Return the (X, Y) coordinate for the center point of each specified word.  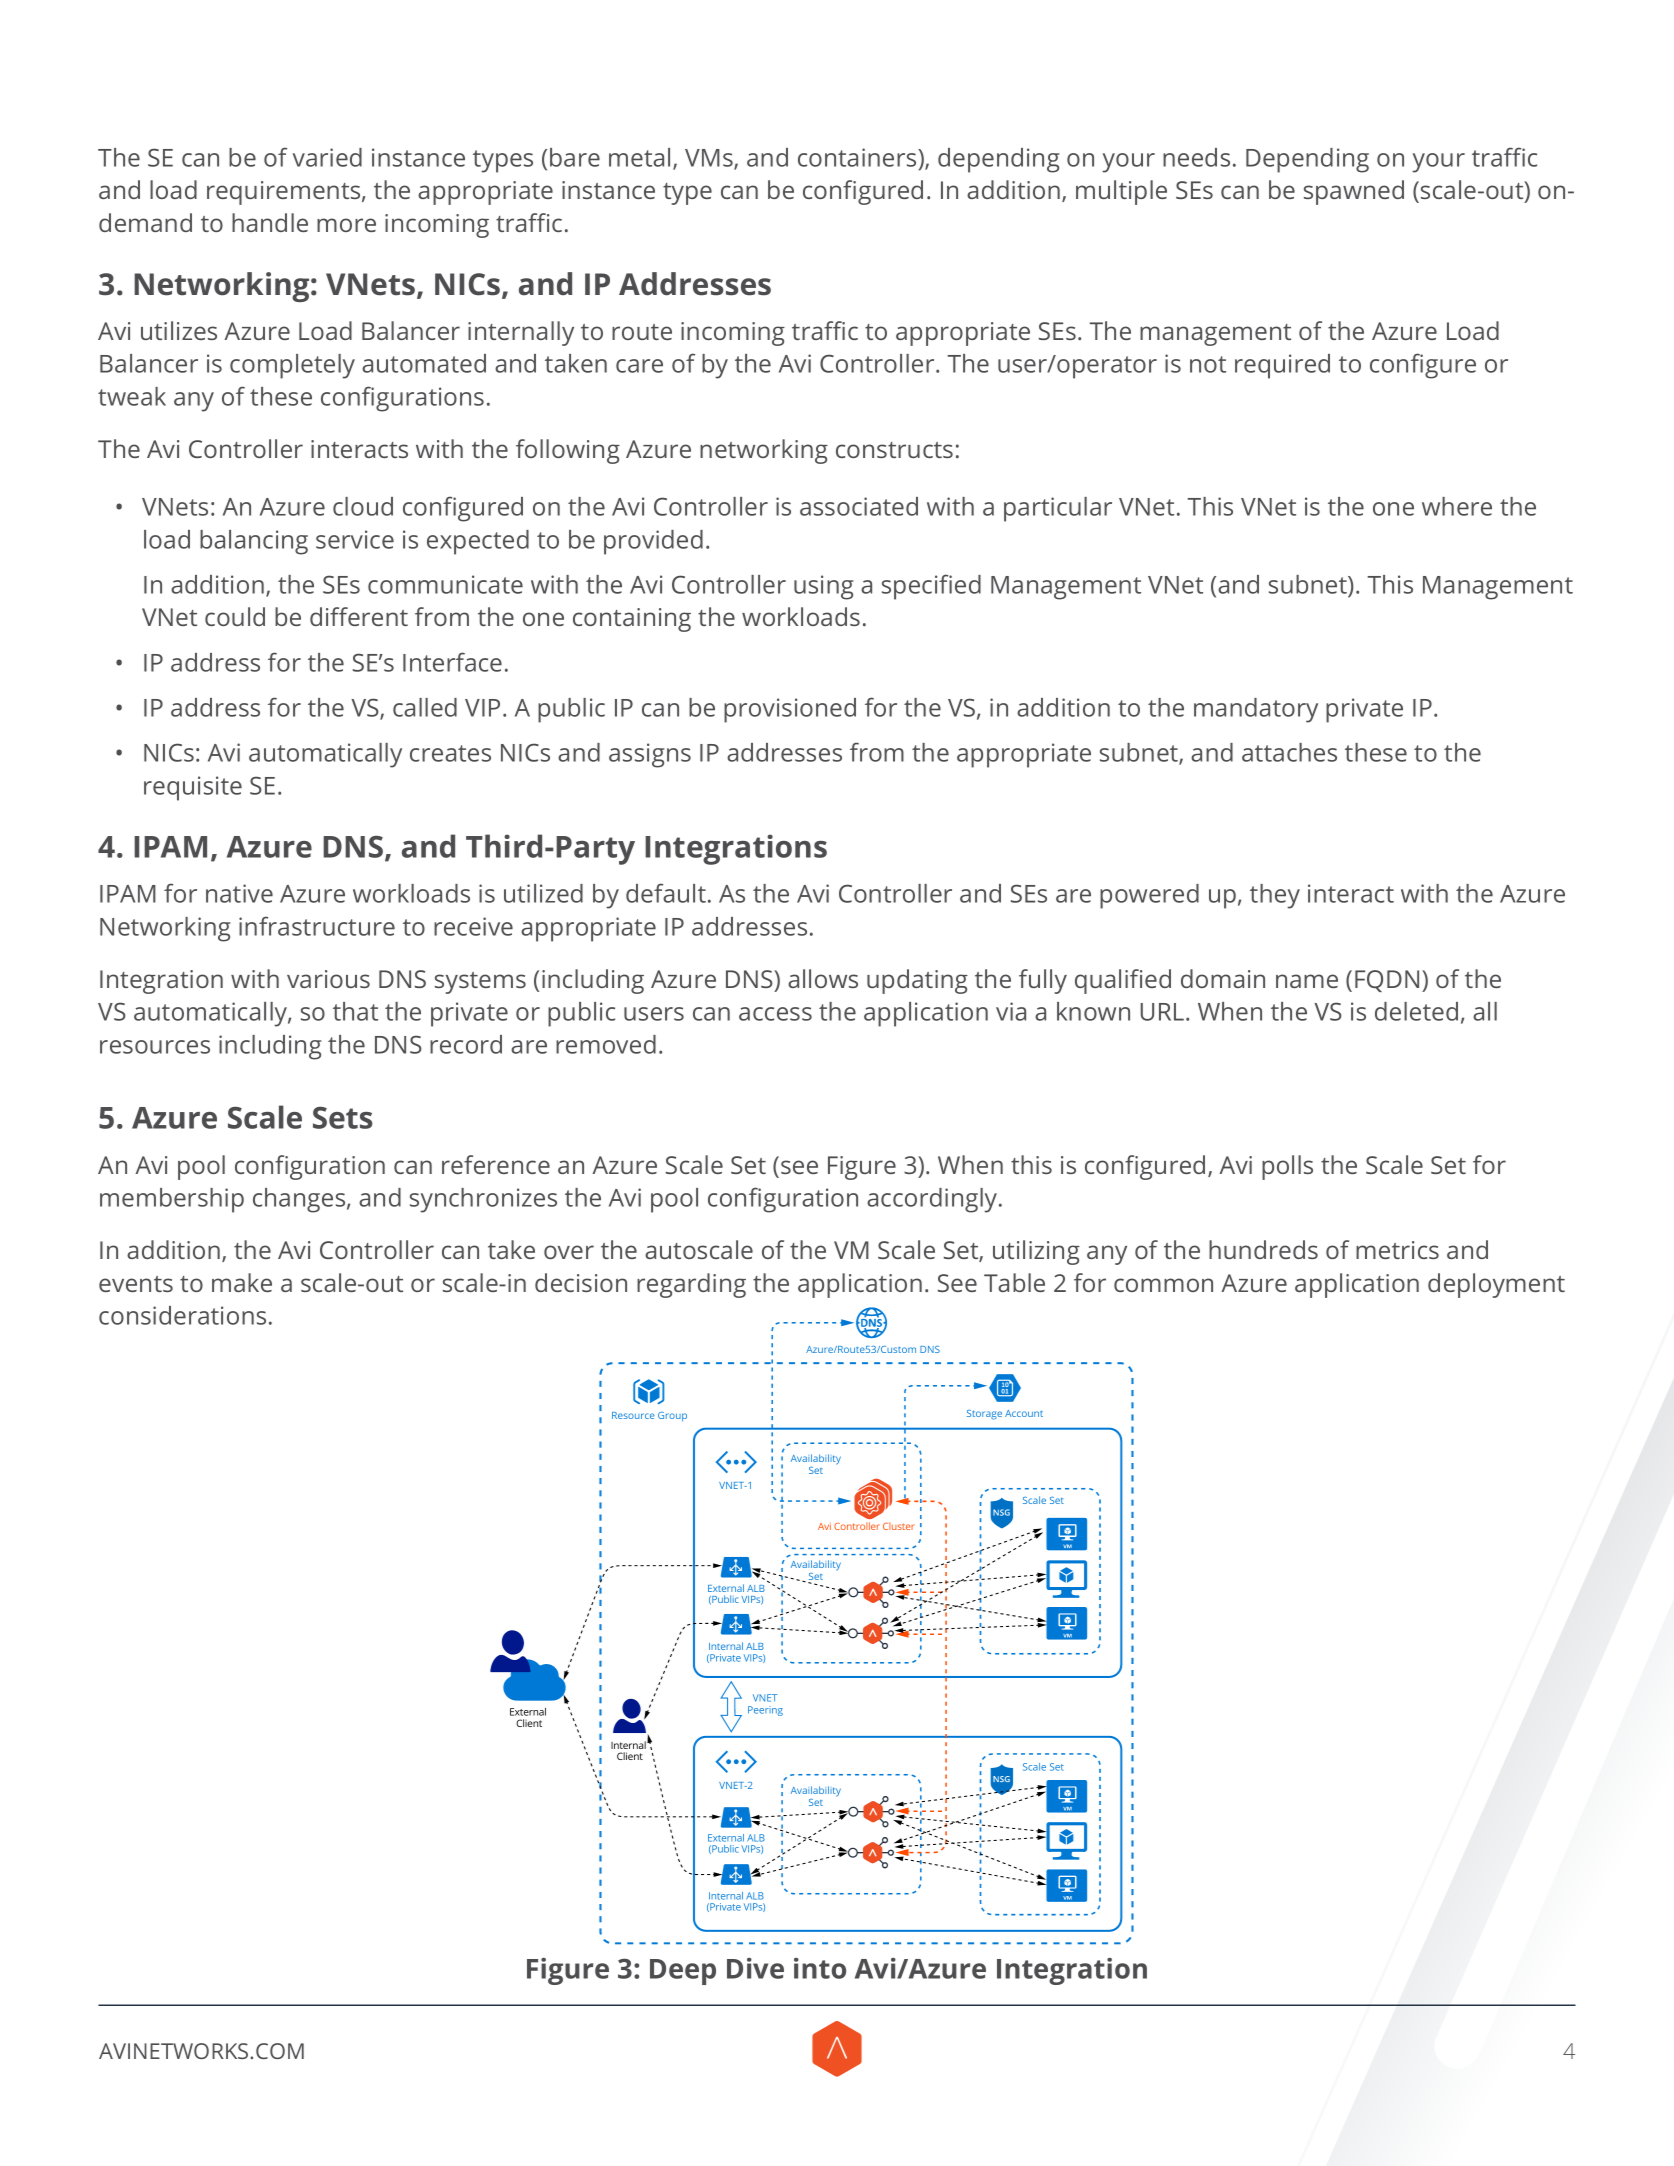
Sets (343, 1118)
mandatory (1256, 710)
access (775, 1014)
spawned (1354, 192)
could (235, 616)
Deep (683, 1972)
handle (270, 222)
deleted (1416, 1011)
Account (1024, 1413)
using (823, 587)
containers (858, 157)
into (820, 1968)
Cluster (899, 1526)
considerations (182, 1315)
